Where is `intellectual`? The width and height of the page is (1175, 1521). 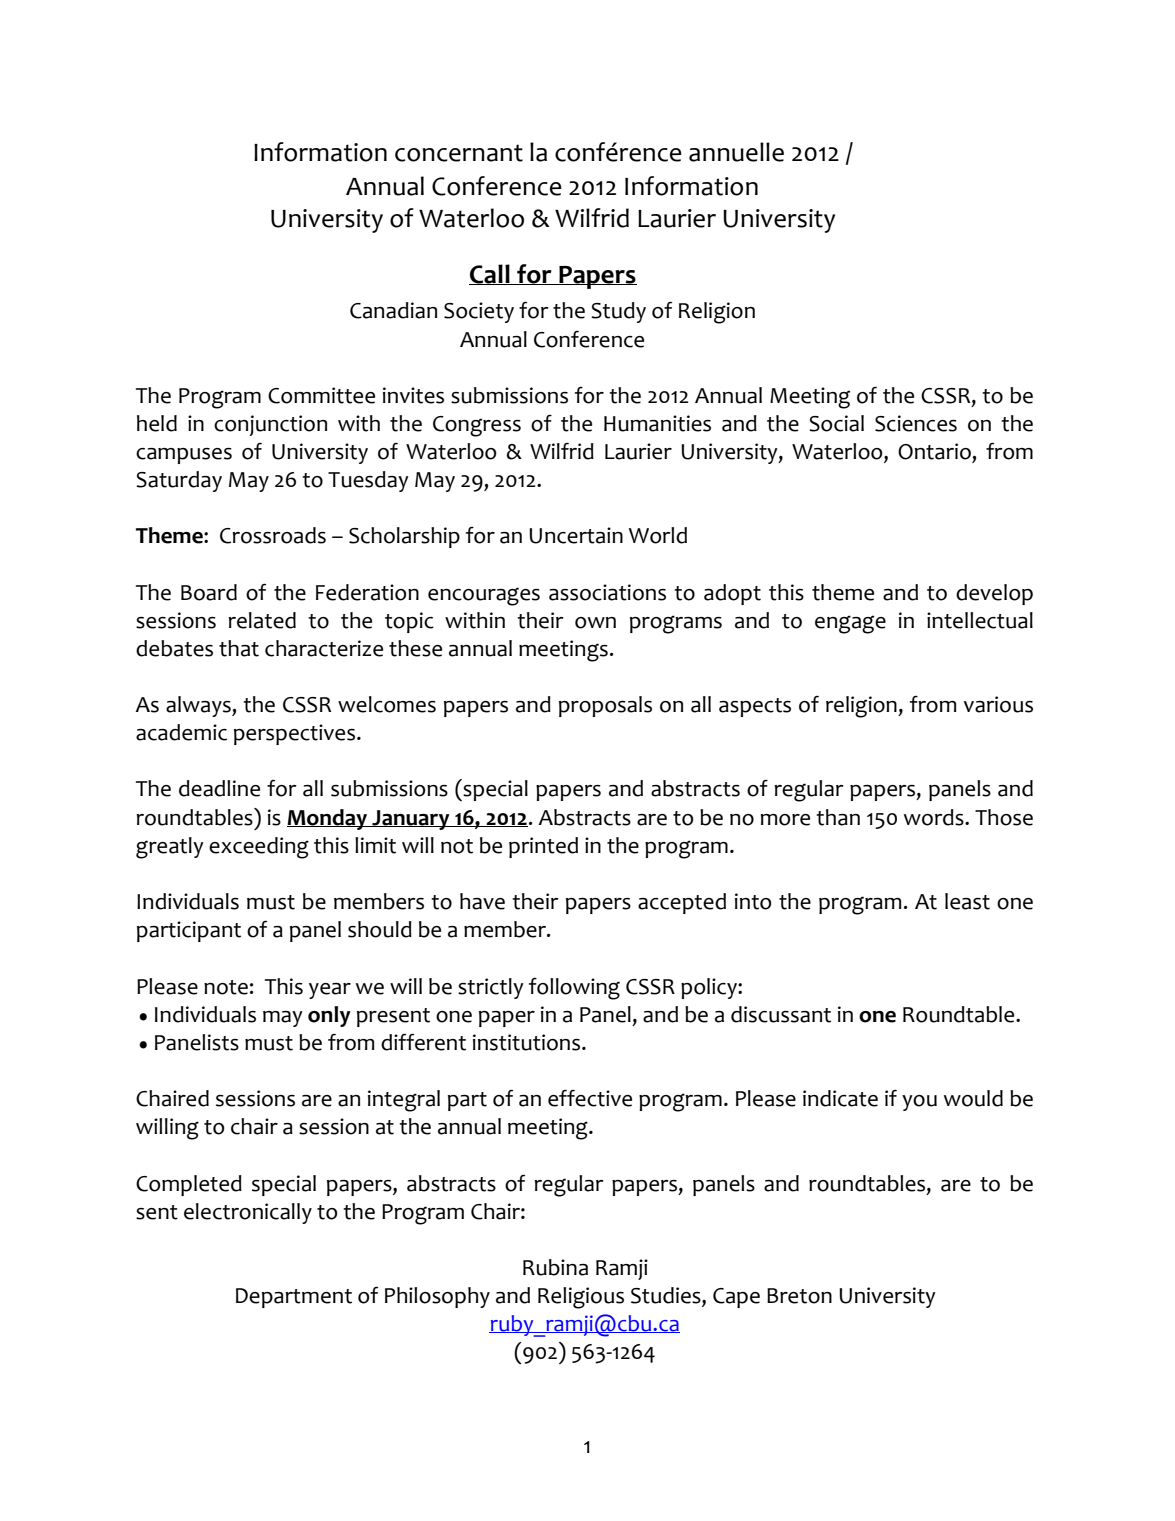
intellectual is located at coordinates (980, 620).
